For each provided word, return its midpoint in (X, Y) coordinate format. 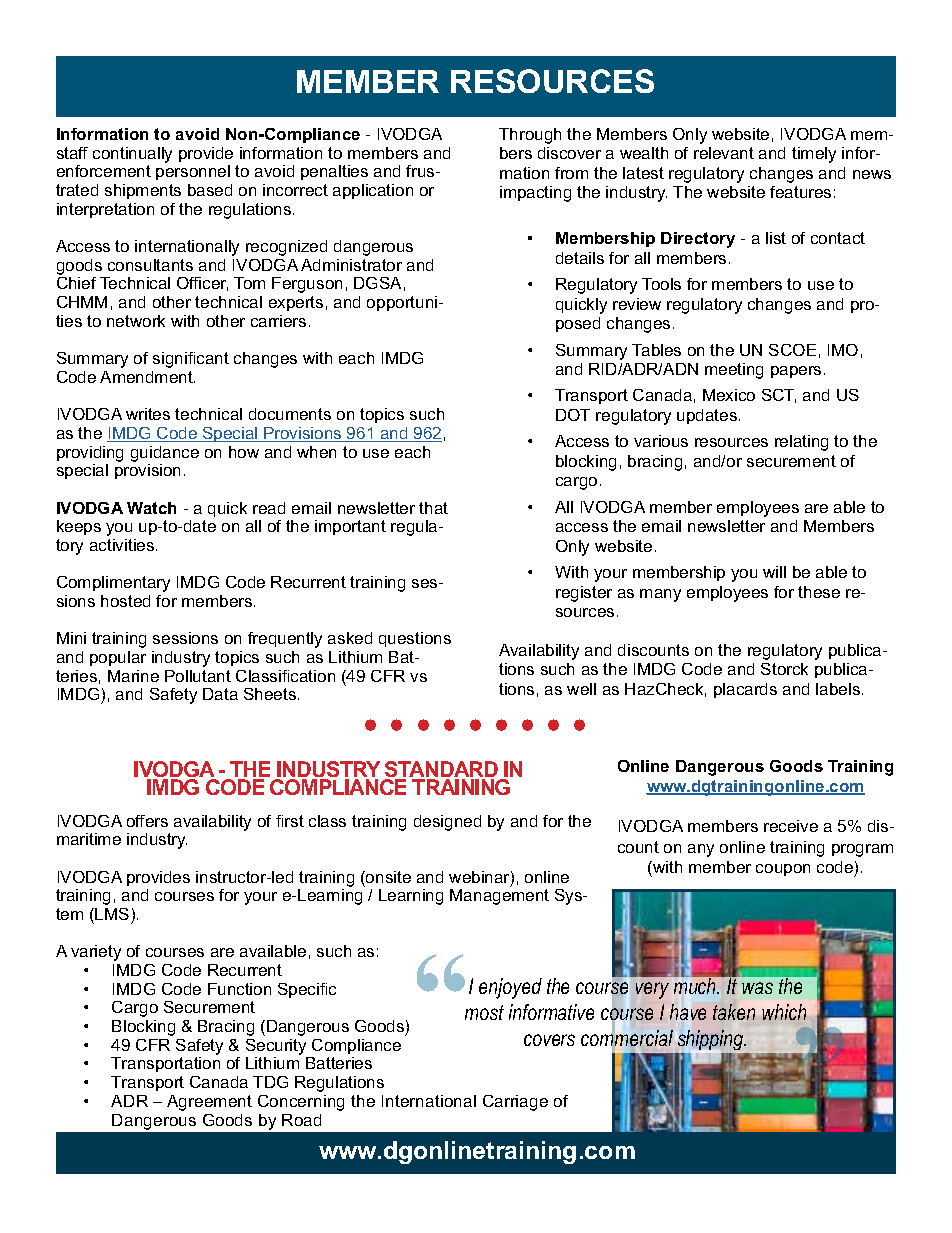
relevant (724, 153)
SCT (779, 396)
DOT (573, 415)
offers (147, 821)
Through (530, 136)
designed (447, 823)
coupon (783, 870)
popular (118, 658)
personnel (193, 172)
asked (350, 638)
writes (148, 414)
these (819, 592)
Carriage (515, 1103)
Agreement (209, 1103)
